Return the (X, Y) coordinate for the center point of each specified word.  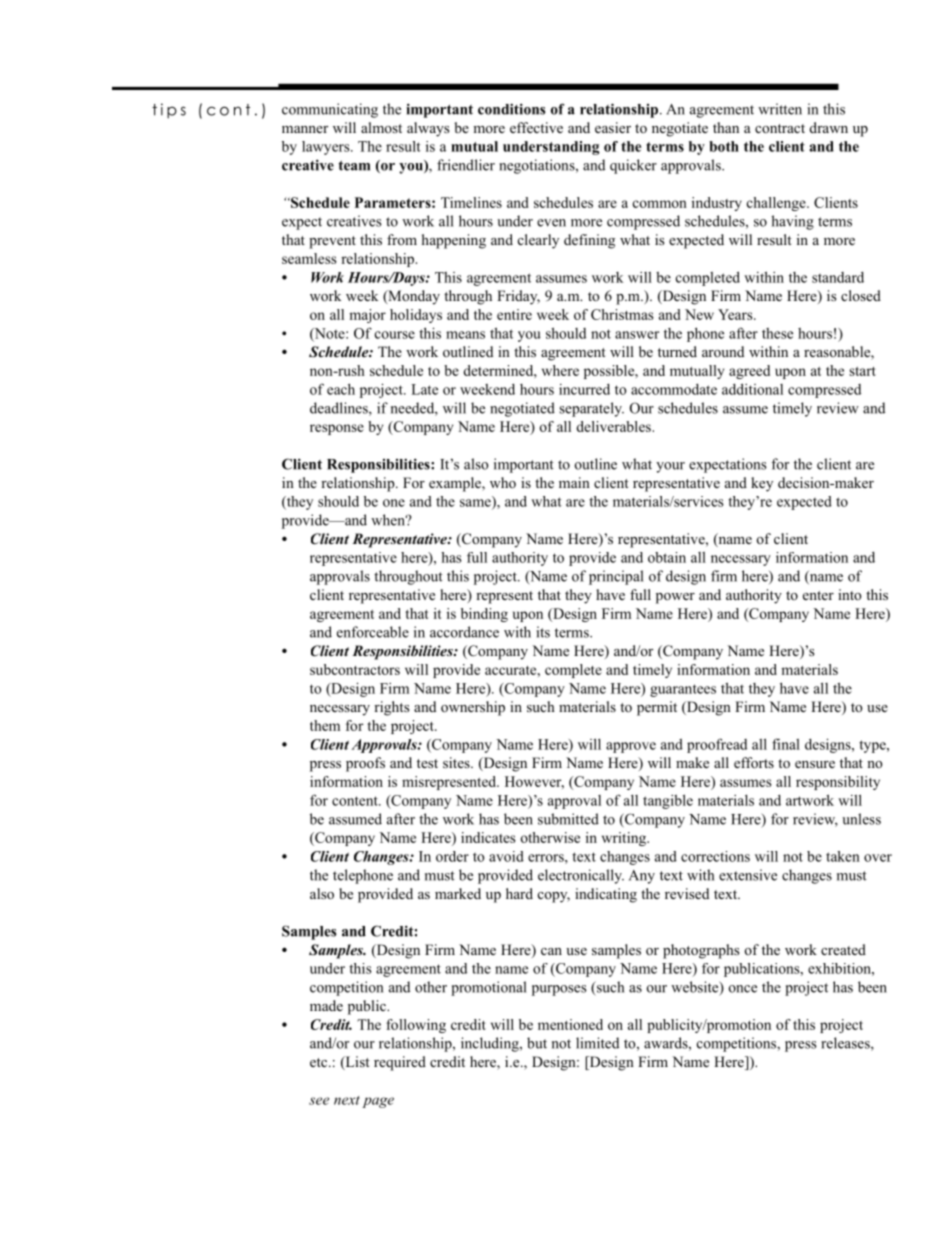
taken (843, 856)
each (341, 389)
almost (381, 127)
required (400, 1063)
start (862, 371)
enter (818, 595)
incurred (584, 389)
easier (613, 127)
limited (597, 1043)
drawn (829, 127)
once (743, 989)
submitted (568, 819)
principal (616, 577)
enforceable (373, 632)
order (452, 856)
